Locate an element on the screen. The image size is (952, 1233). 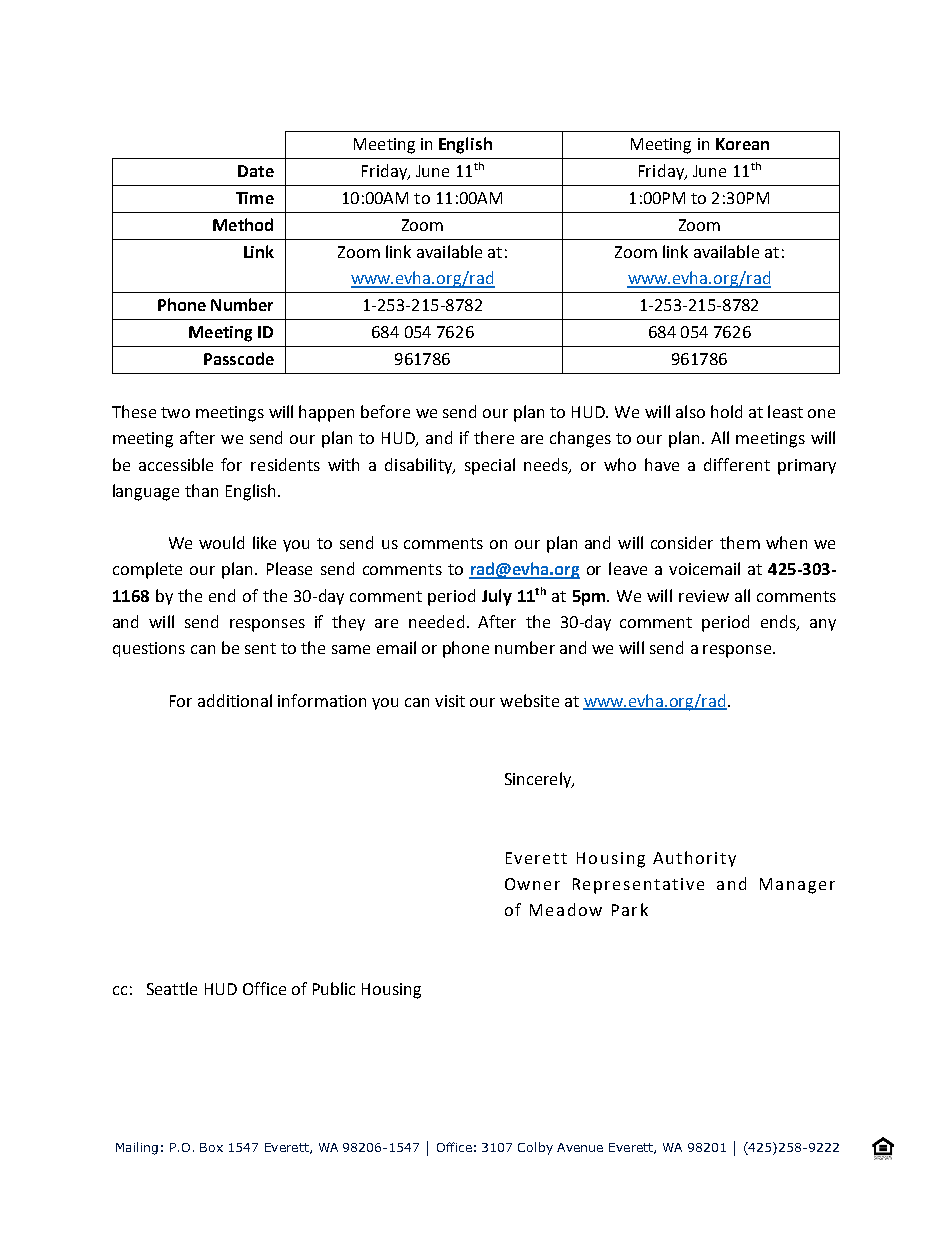
Time is located at coordinates (255, 198).
